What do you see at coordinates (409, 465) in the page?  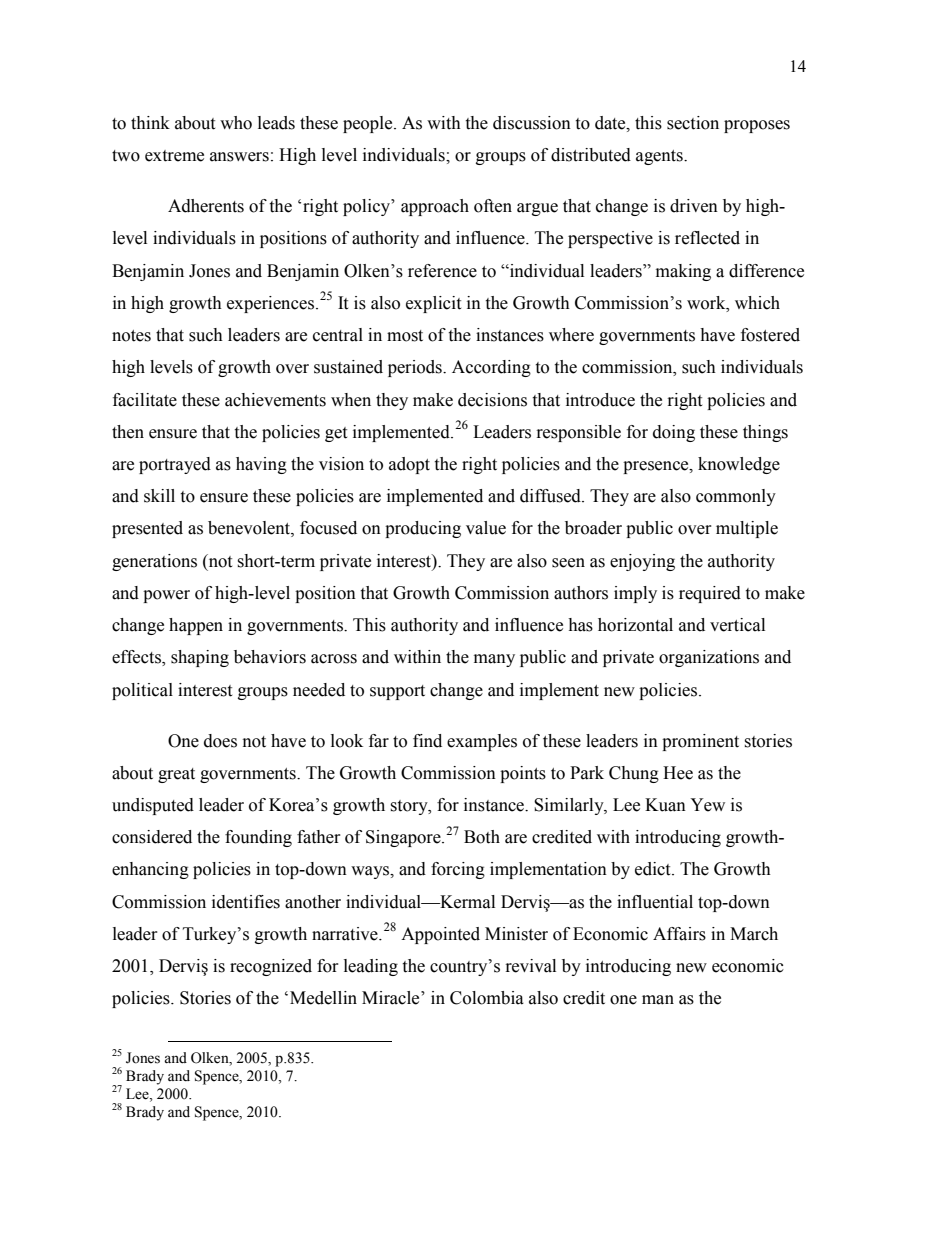 I see `adopt` at bounding box center [409, 465].
